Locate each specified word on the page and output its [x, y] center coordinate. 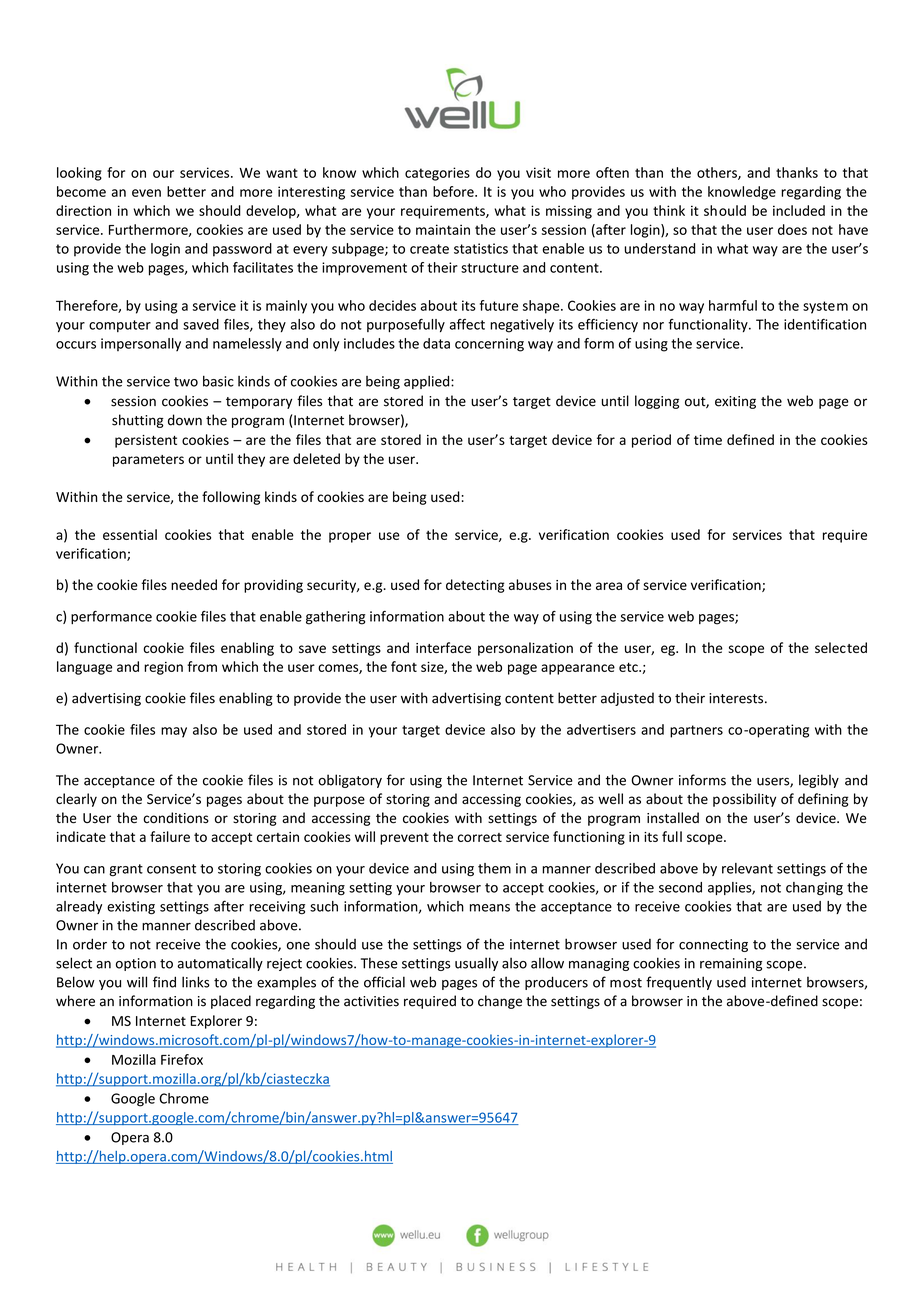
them [494, 868]
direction [83, 210]
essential [130, 534]
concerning [489, 345]
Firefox [182, 1059]
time [708, 440]
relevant [747, 868]
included [799, 210]
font [404, 666]
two [186, 382]
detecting [475, 586]
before [454, 191]
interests [737, 698]
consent [171, 869]
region [163, 668]
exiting [735, 402]
